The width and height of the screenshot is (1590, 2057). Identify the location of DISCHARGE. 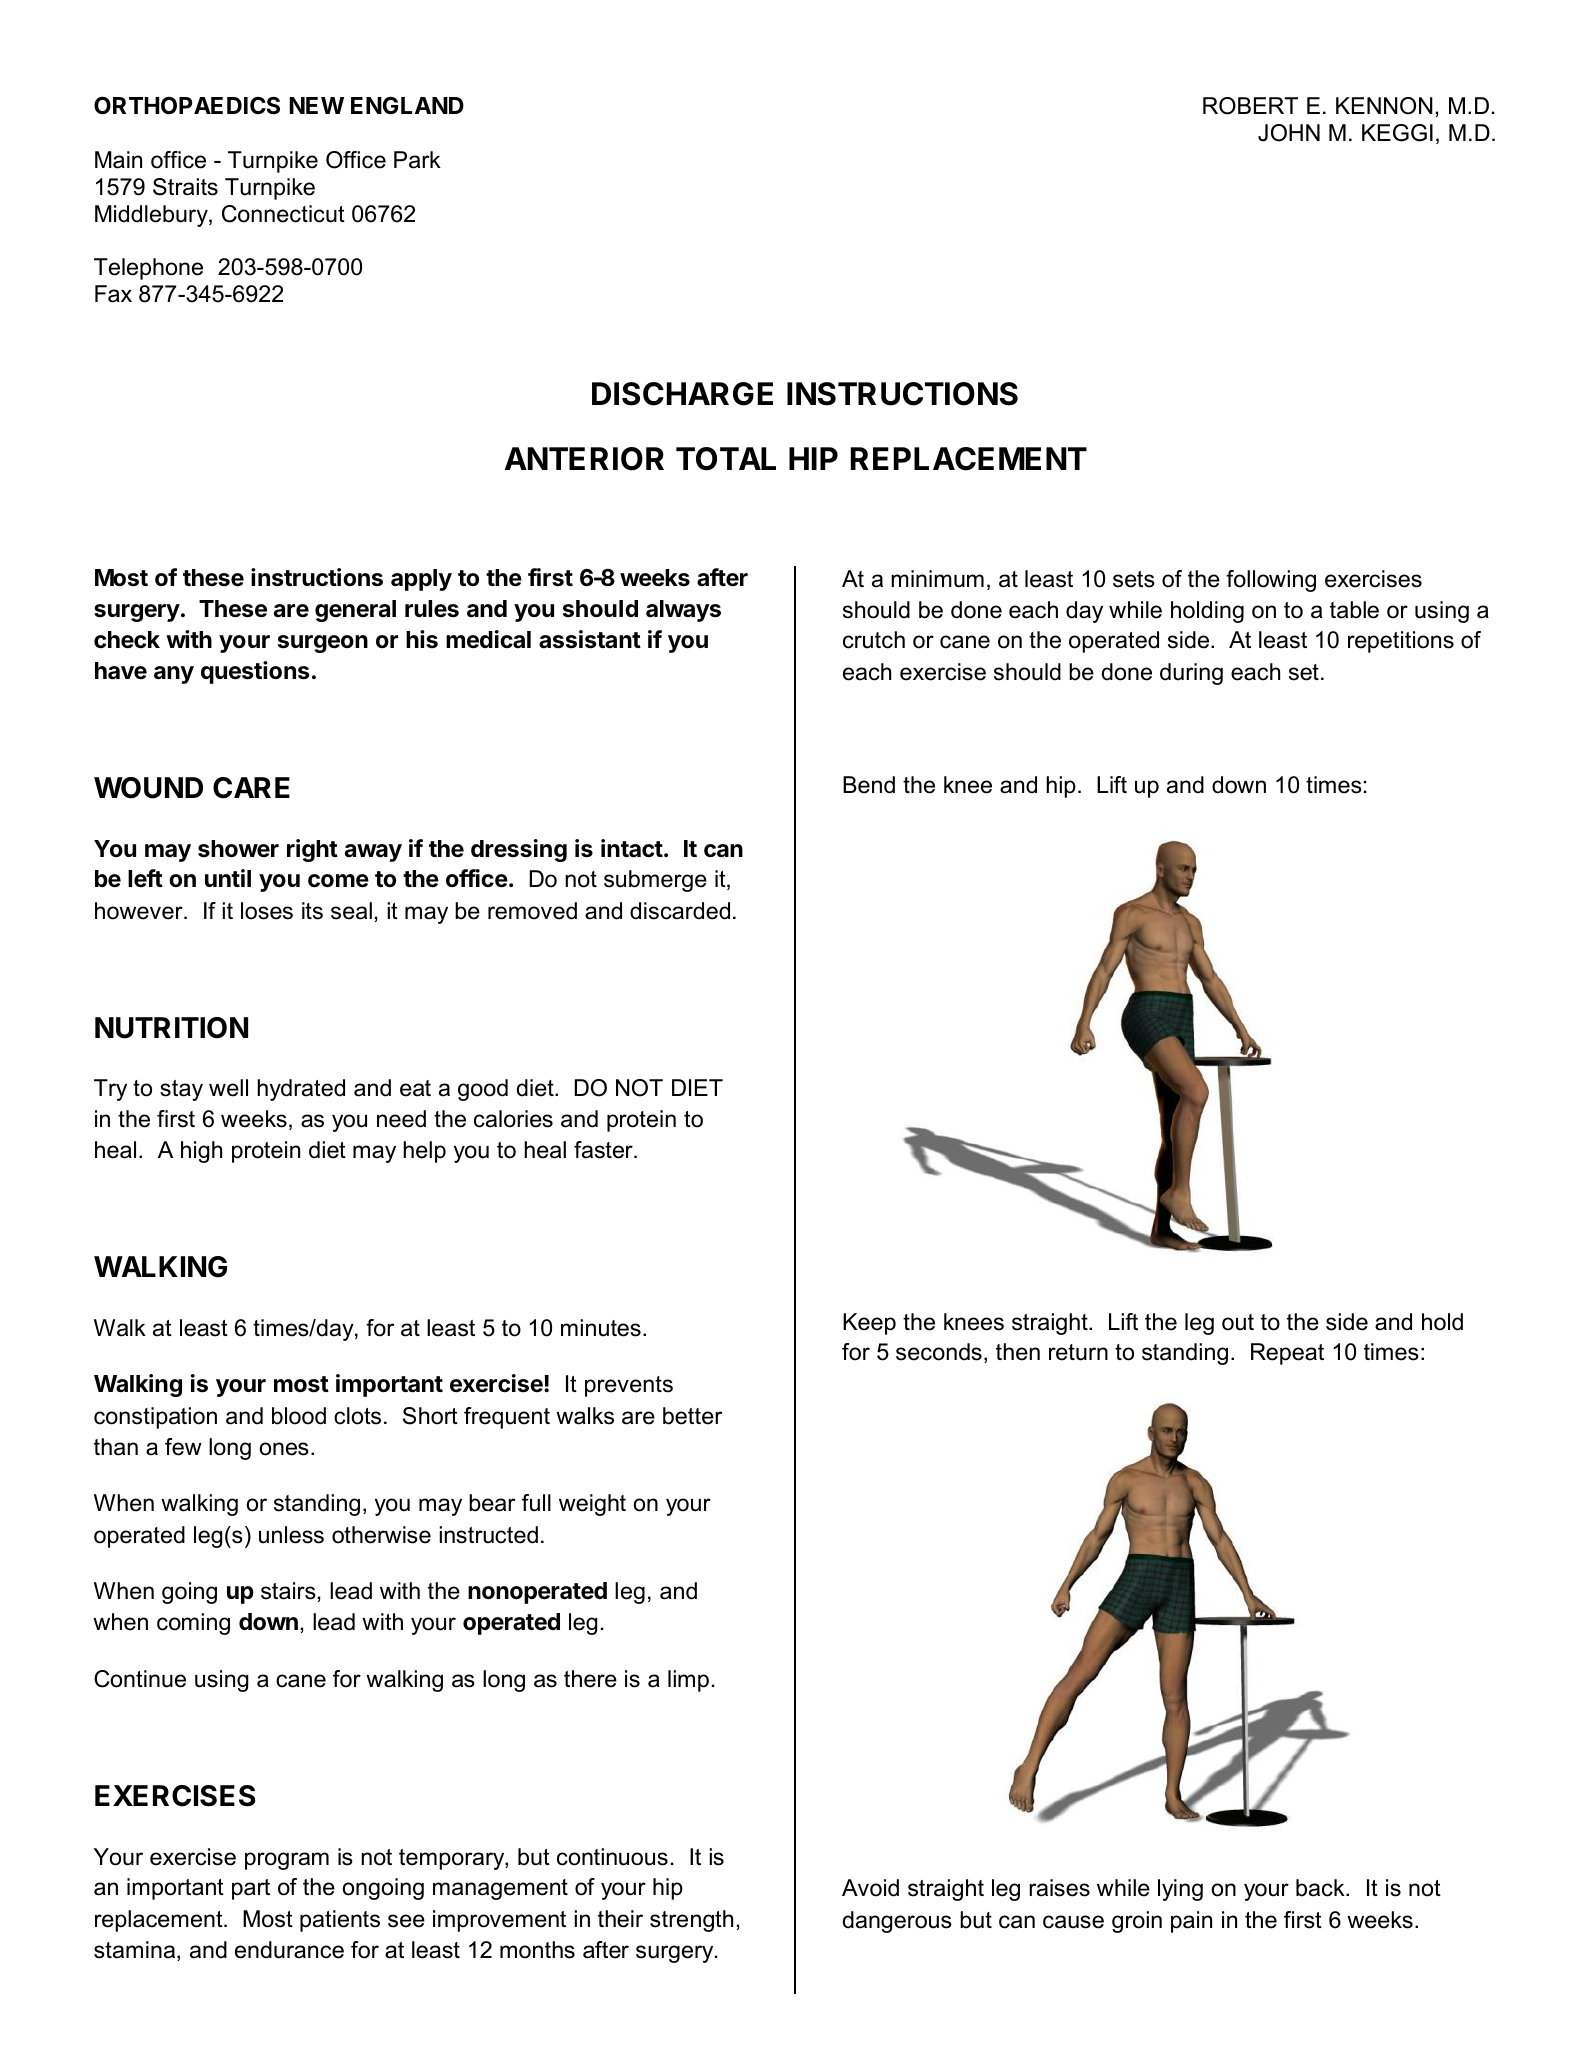
(682, 394).
